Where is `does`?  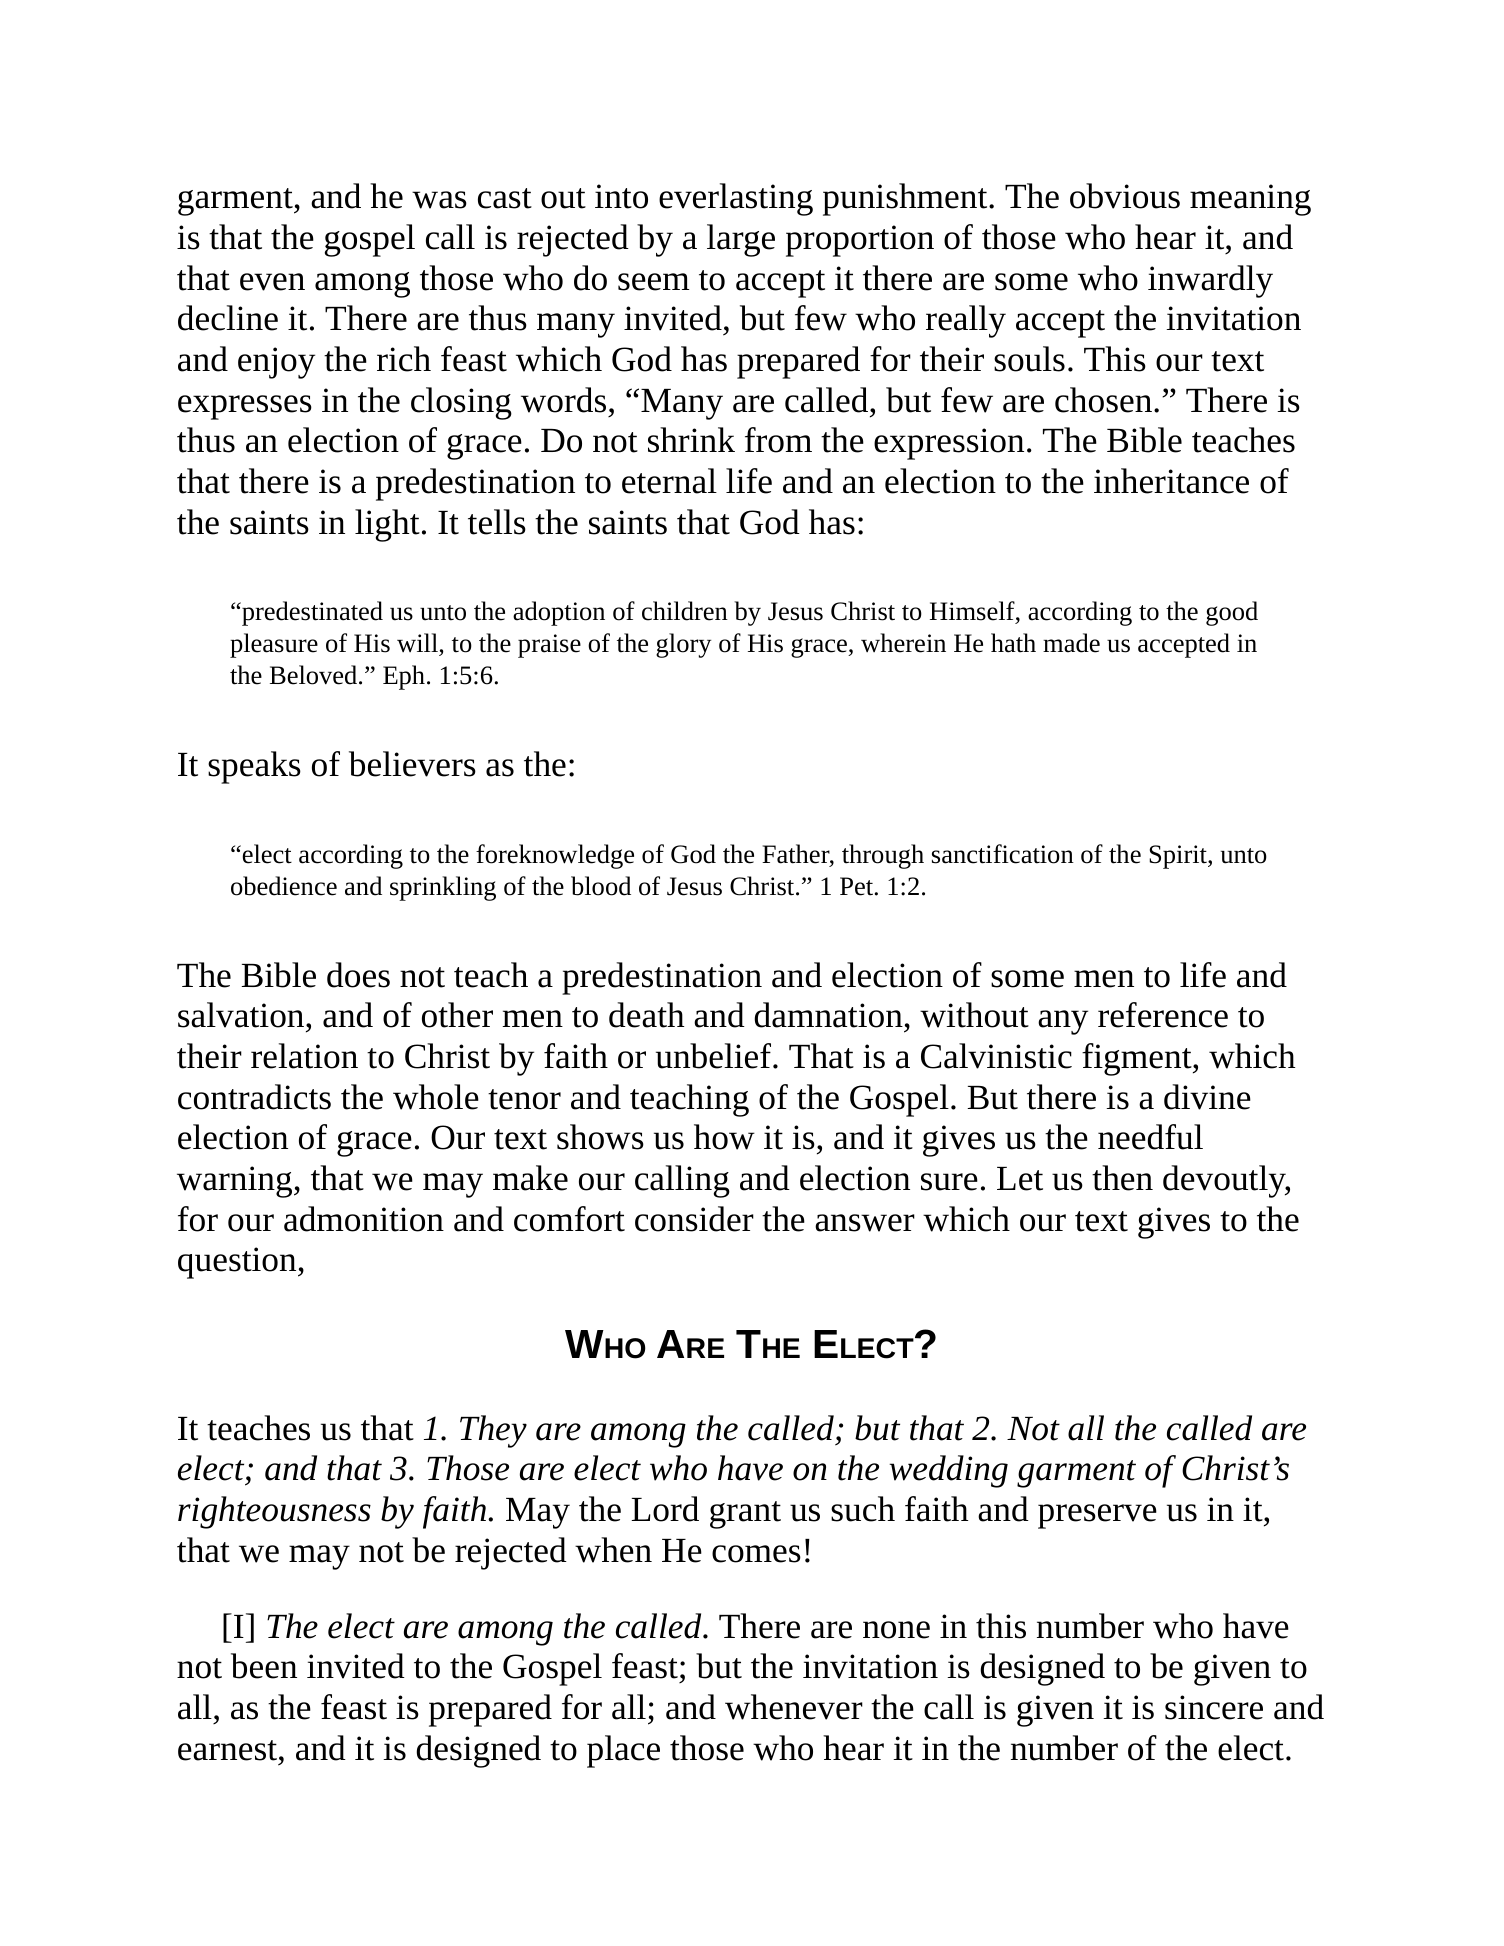 does is located at coordinates (358, 975).
